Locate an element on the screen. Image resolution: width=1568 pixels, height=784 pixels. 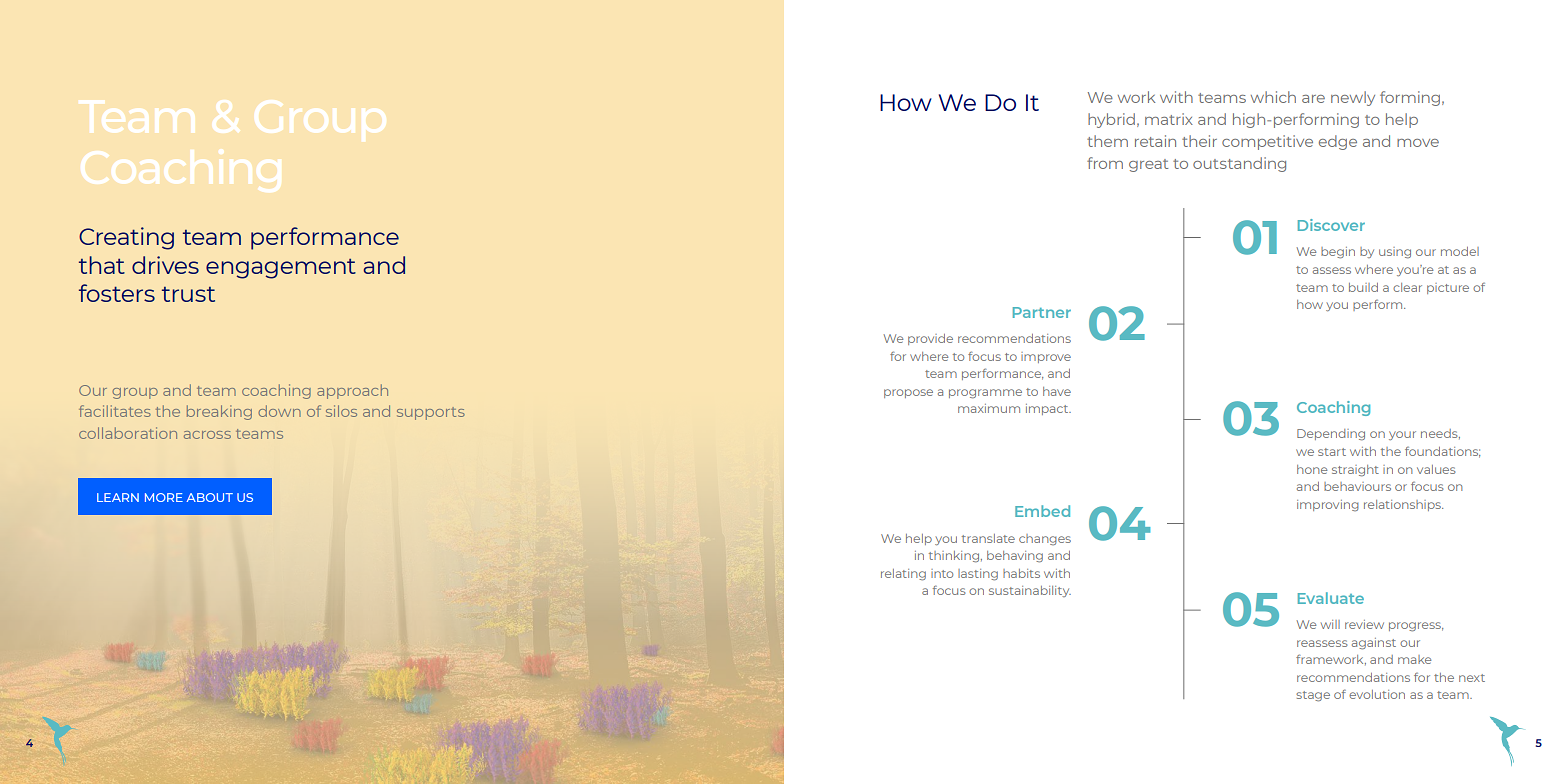
across is located at coordinates (207, 435).
